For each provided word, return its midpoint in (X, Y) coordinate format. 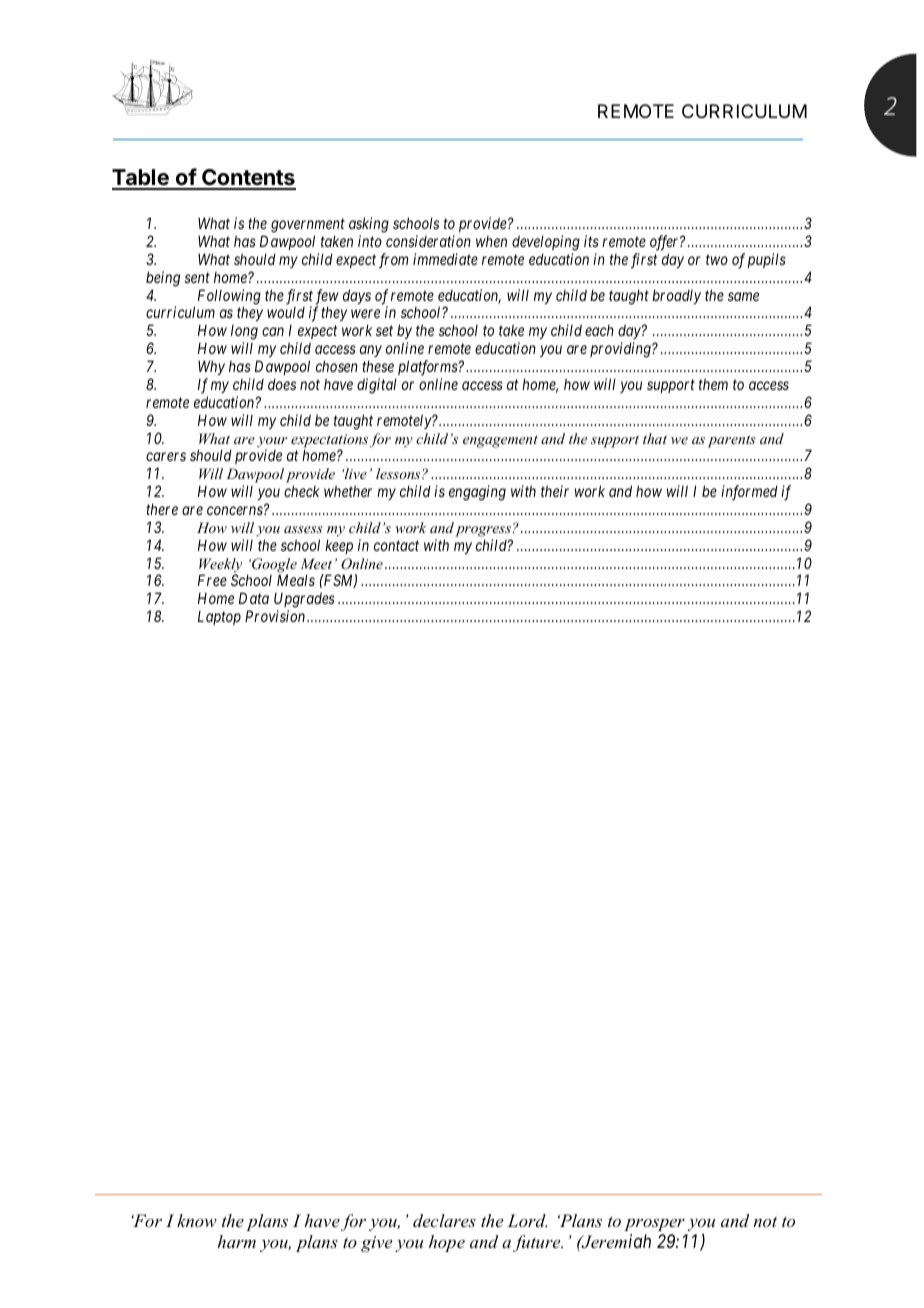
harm (236, 1241)
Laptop (219, 617)
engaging (477, 493)
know (197, 1220)
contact (396, 545)
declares (444, 1220)
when (491, 241)
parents (732, 441)
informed (749, 493)
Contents (248, 179)
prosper (654, 1224)
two (717, 259)
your (272, 443)
